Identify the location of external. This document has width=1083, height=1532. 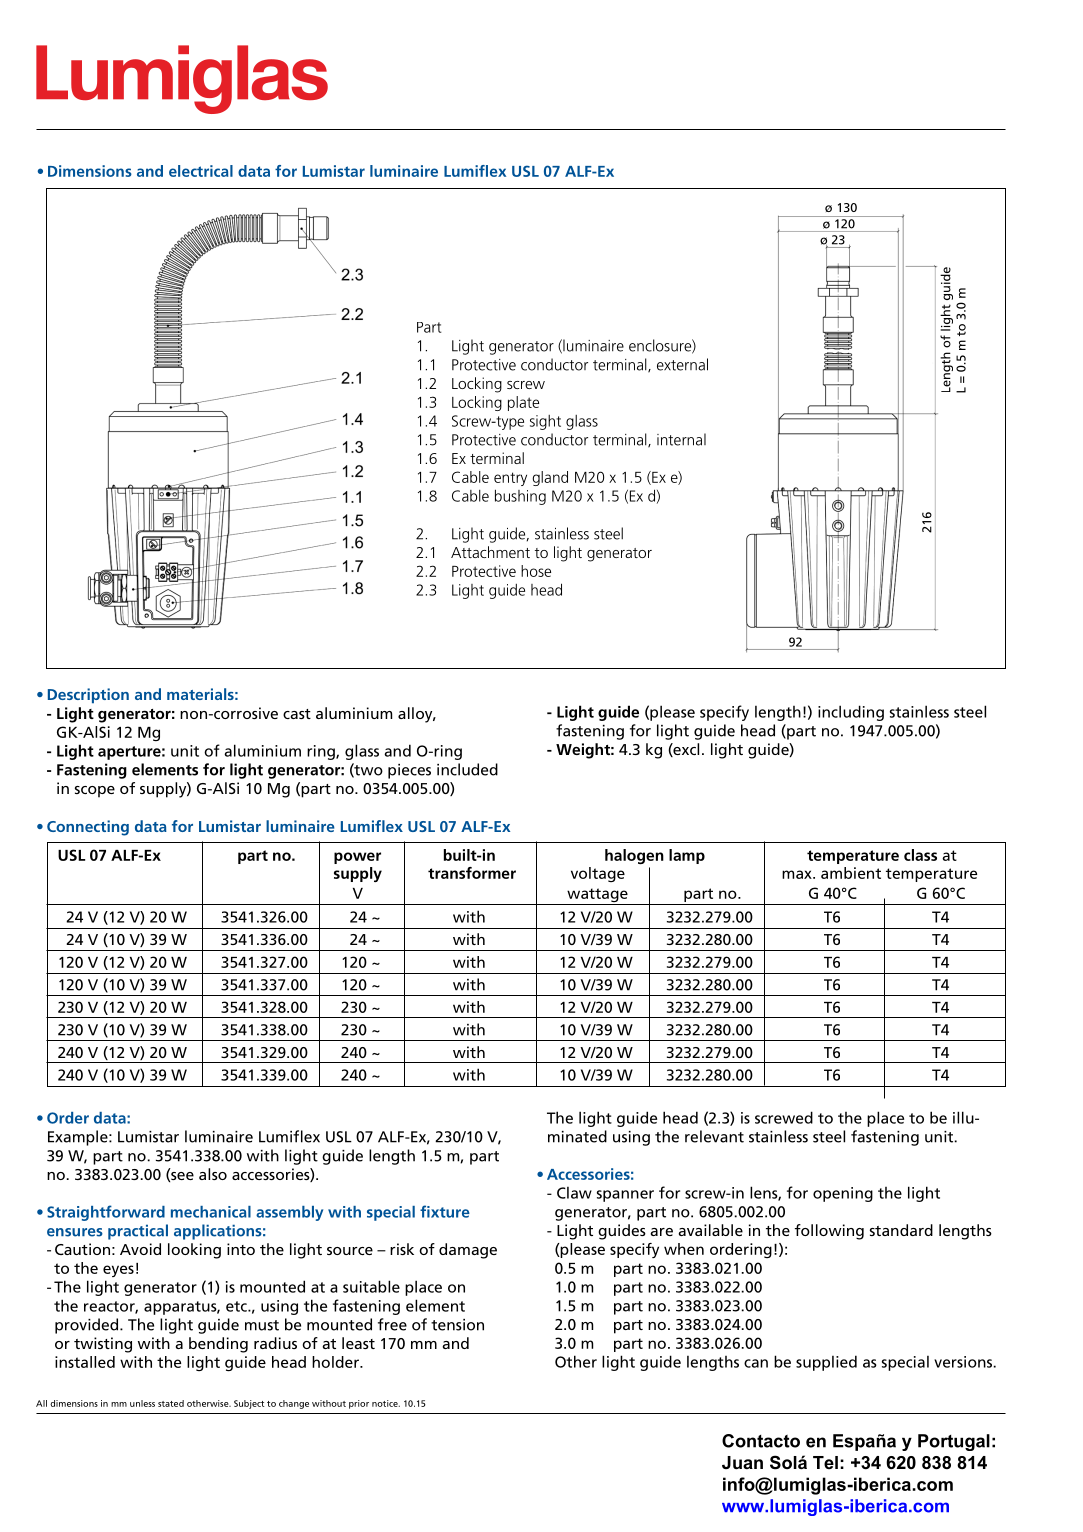
(682, 364).
